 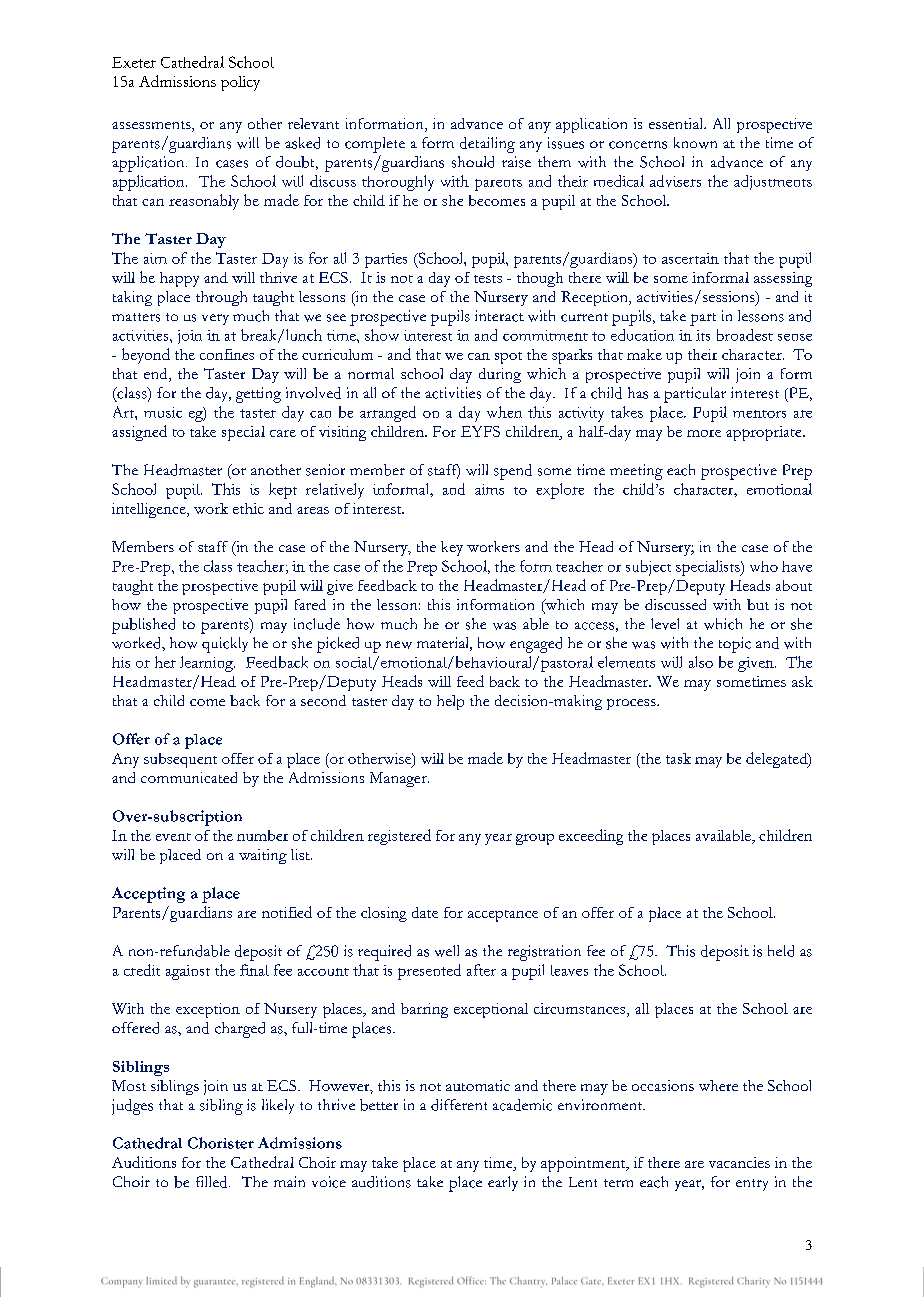 What do you see at coordinates (425, 912) in the screenshot?
I see `date` at bounding box center [425, 912].
